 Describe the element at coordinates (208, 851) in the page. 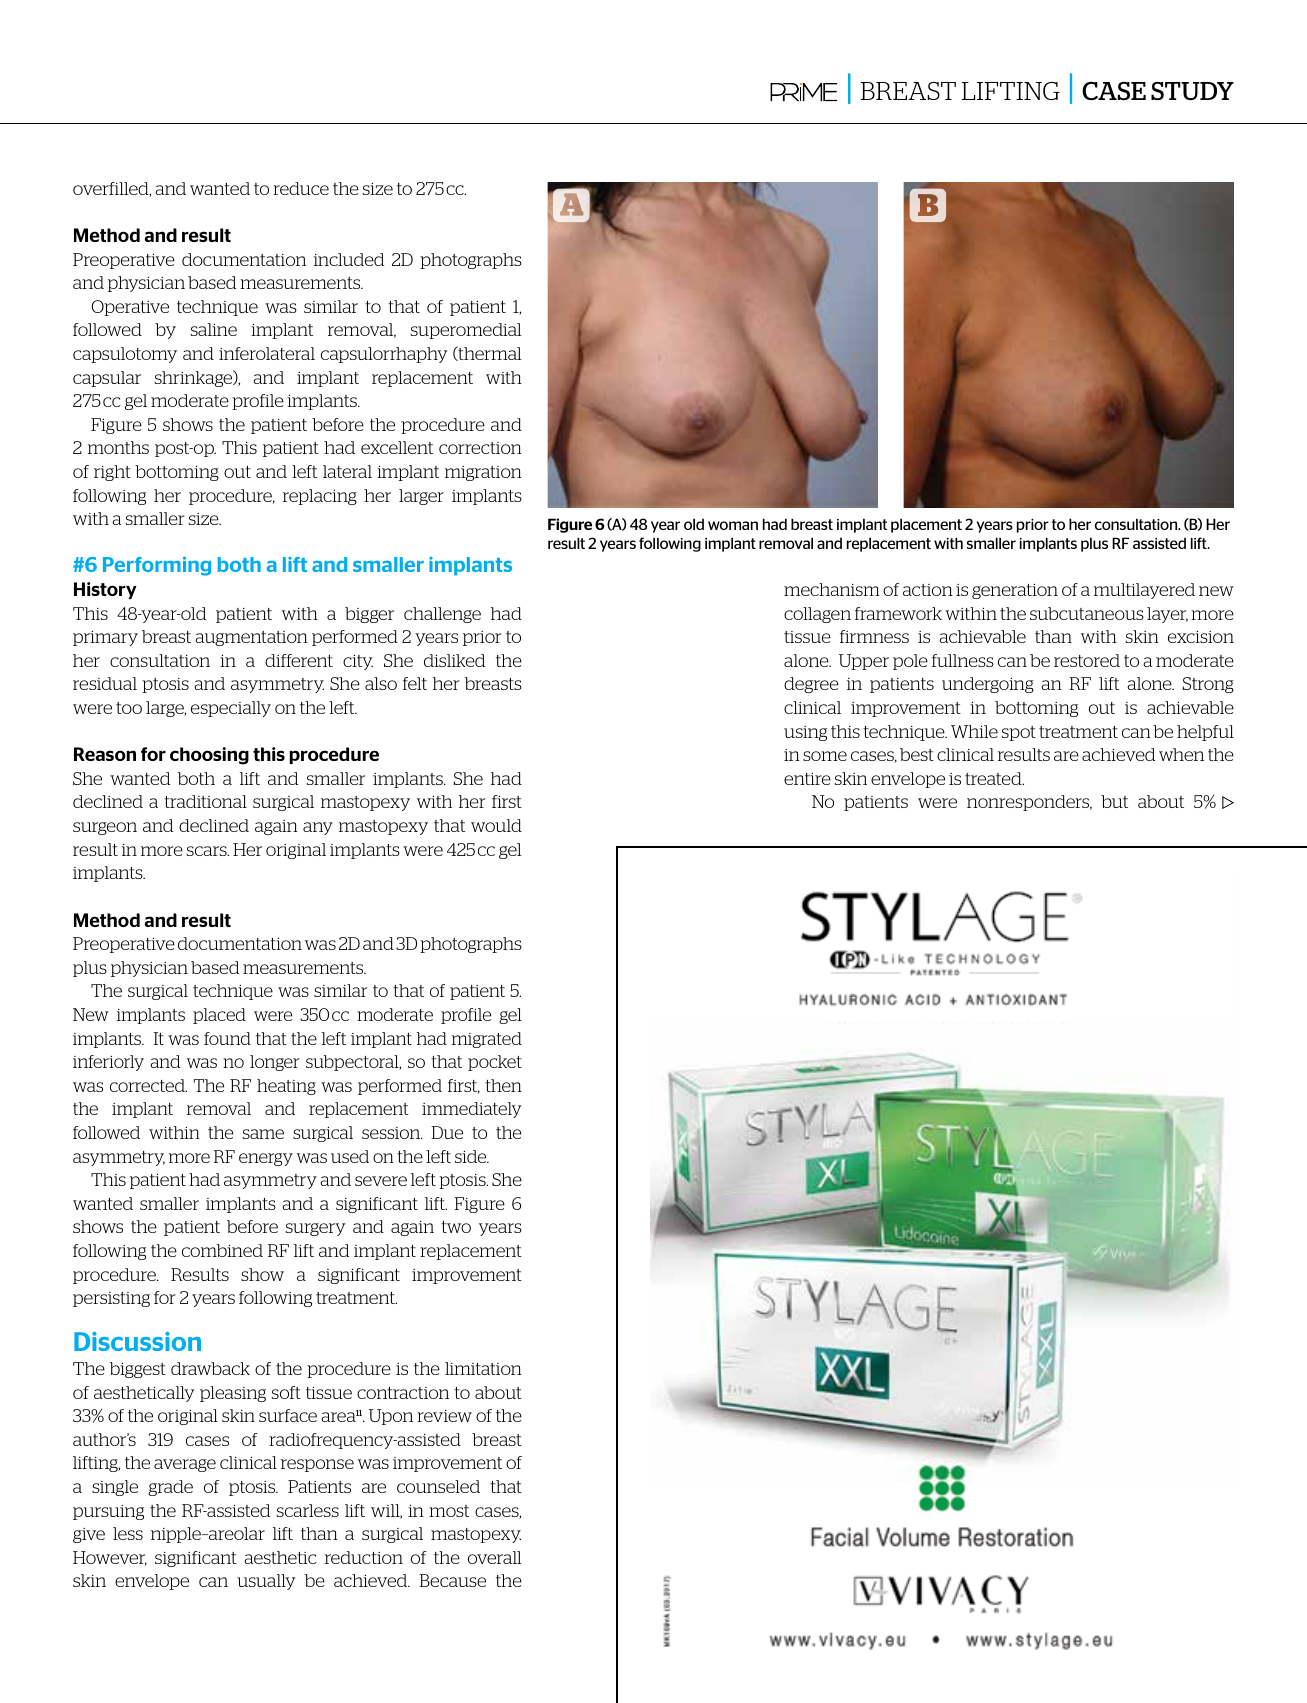

I see `scars` at that location.
